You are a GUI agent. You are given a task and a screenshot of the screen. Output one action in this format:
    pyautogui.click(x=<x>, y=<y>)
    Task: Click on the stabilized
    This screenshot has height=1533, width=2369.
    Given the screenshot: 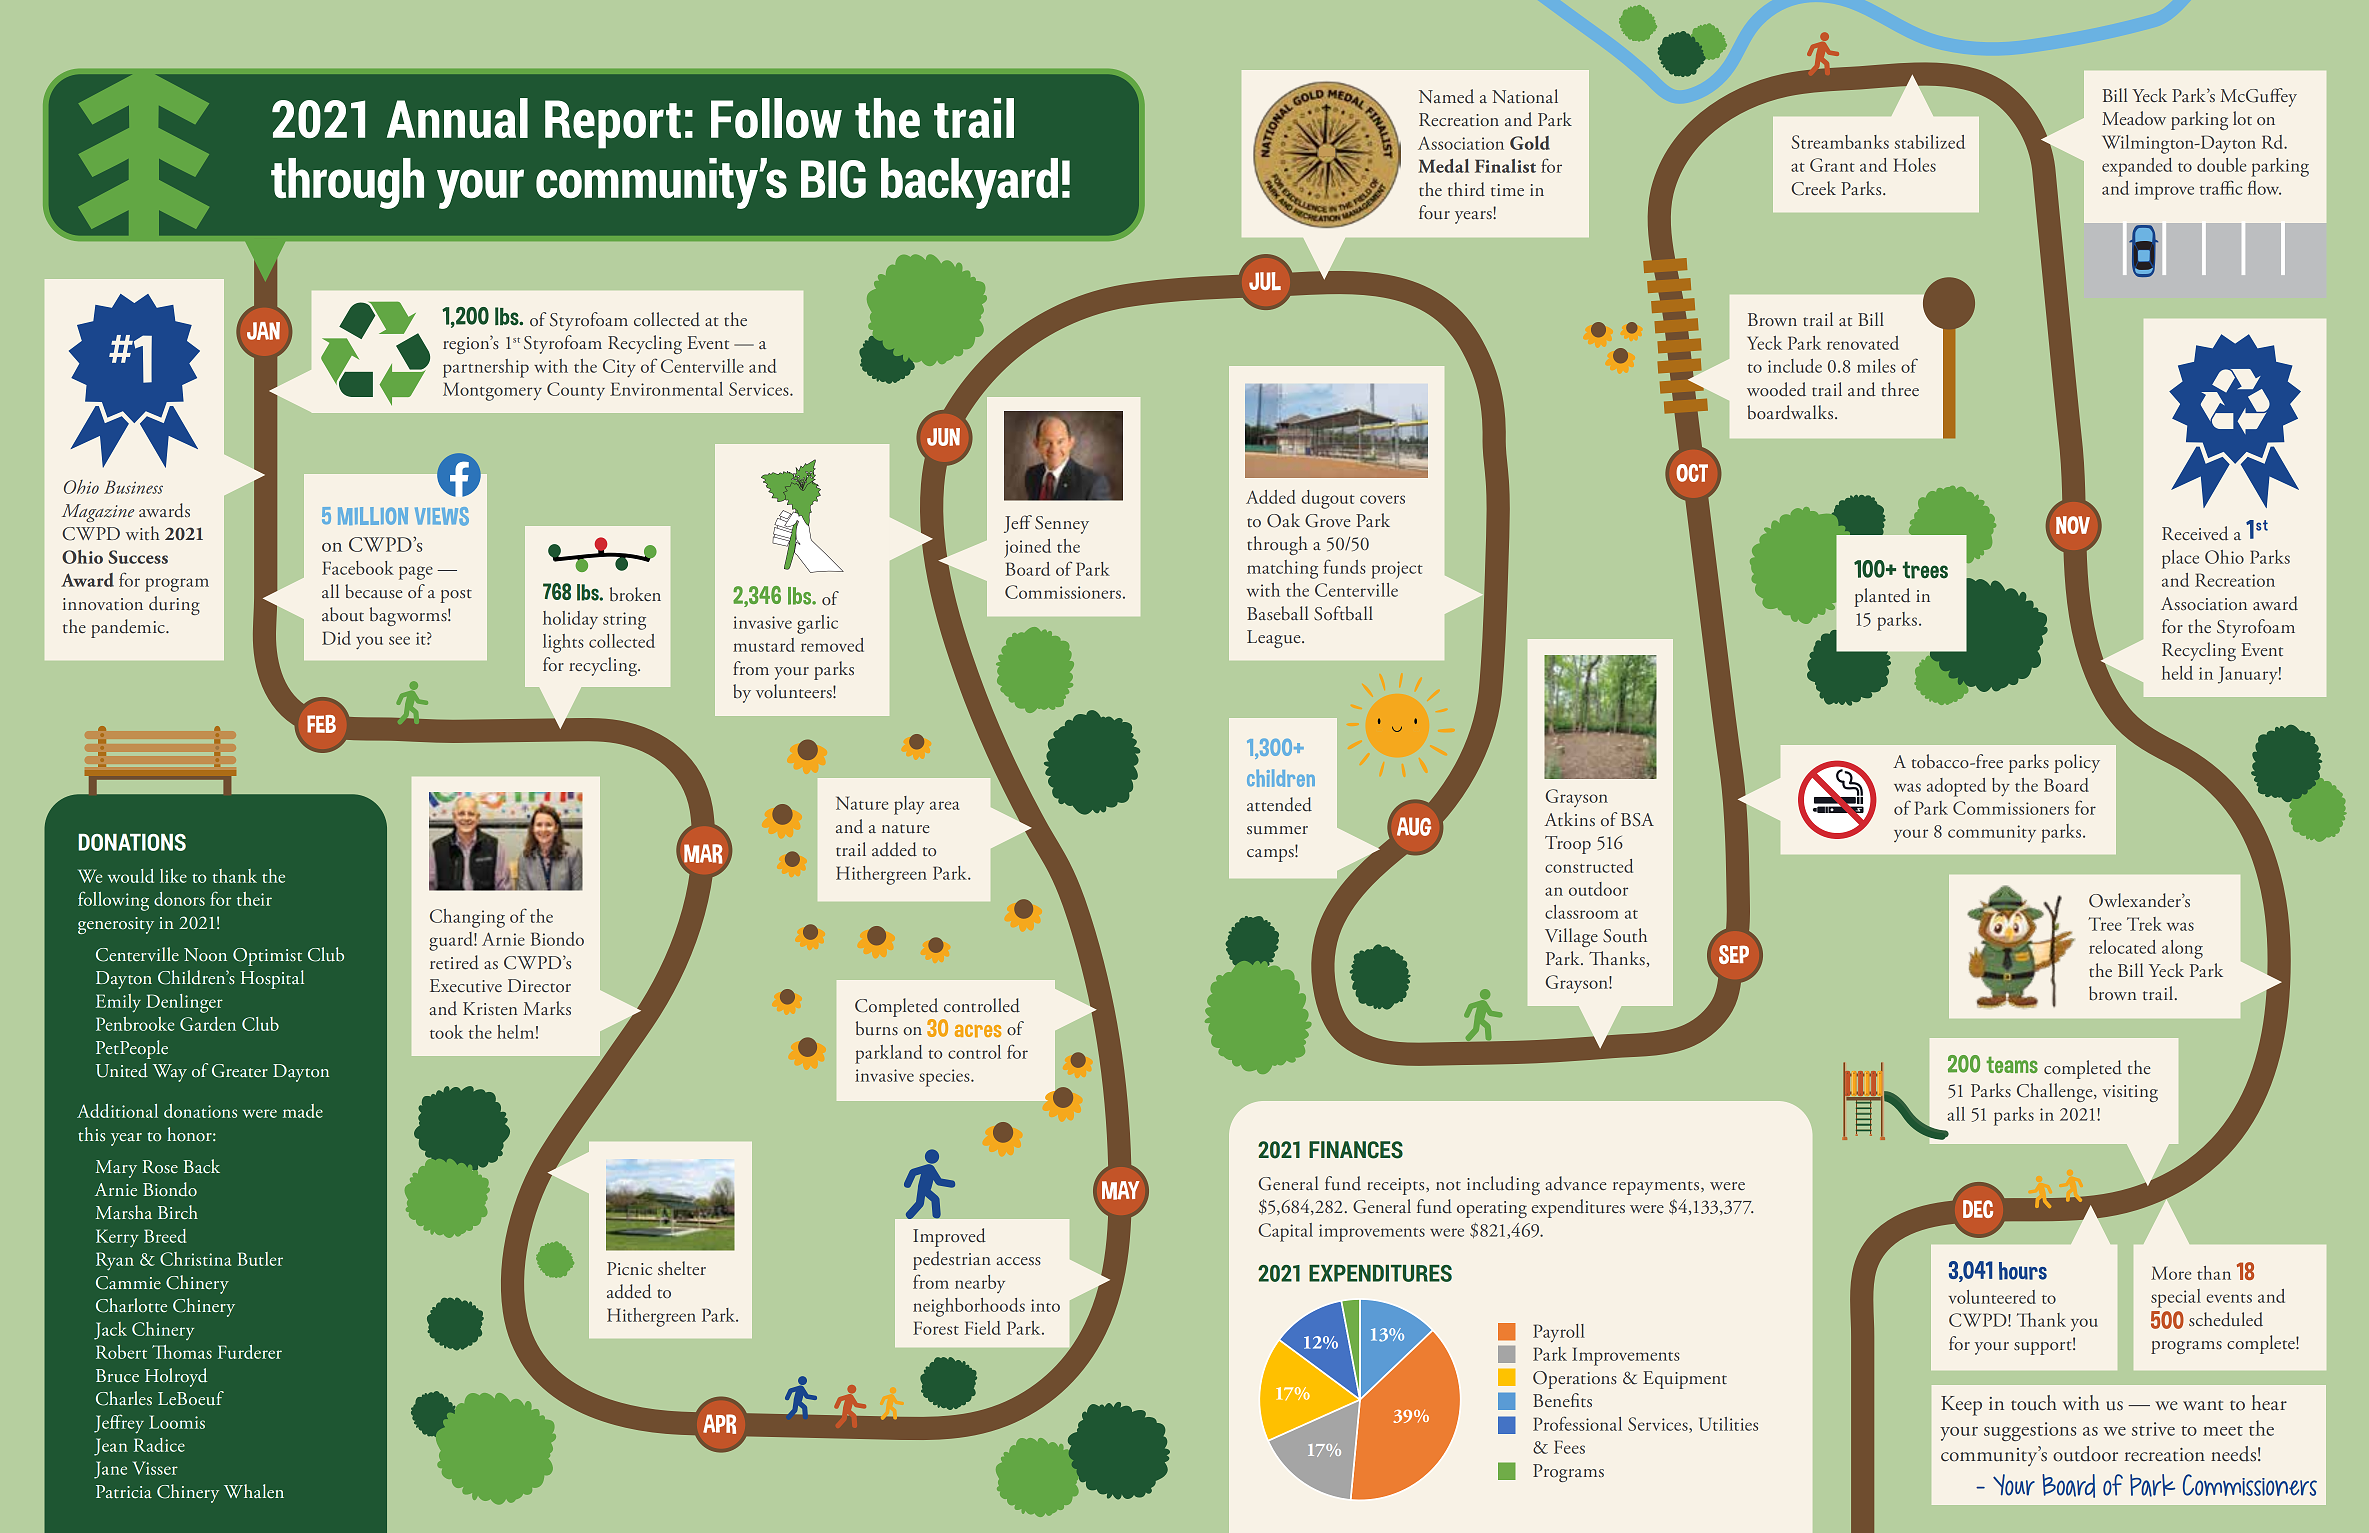 What is the action you would take?
    pyautogui.click(x=1930, y=142)
